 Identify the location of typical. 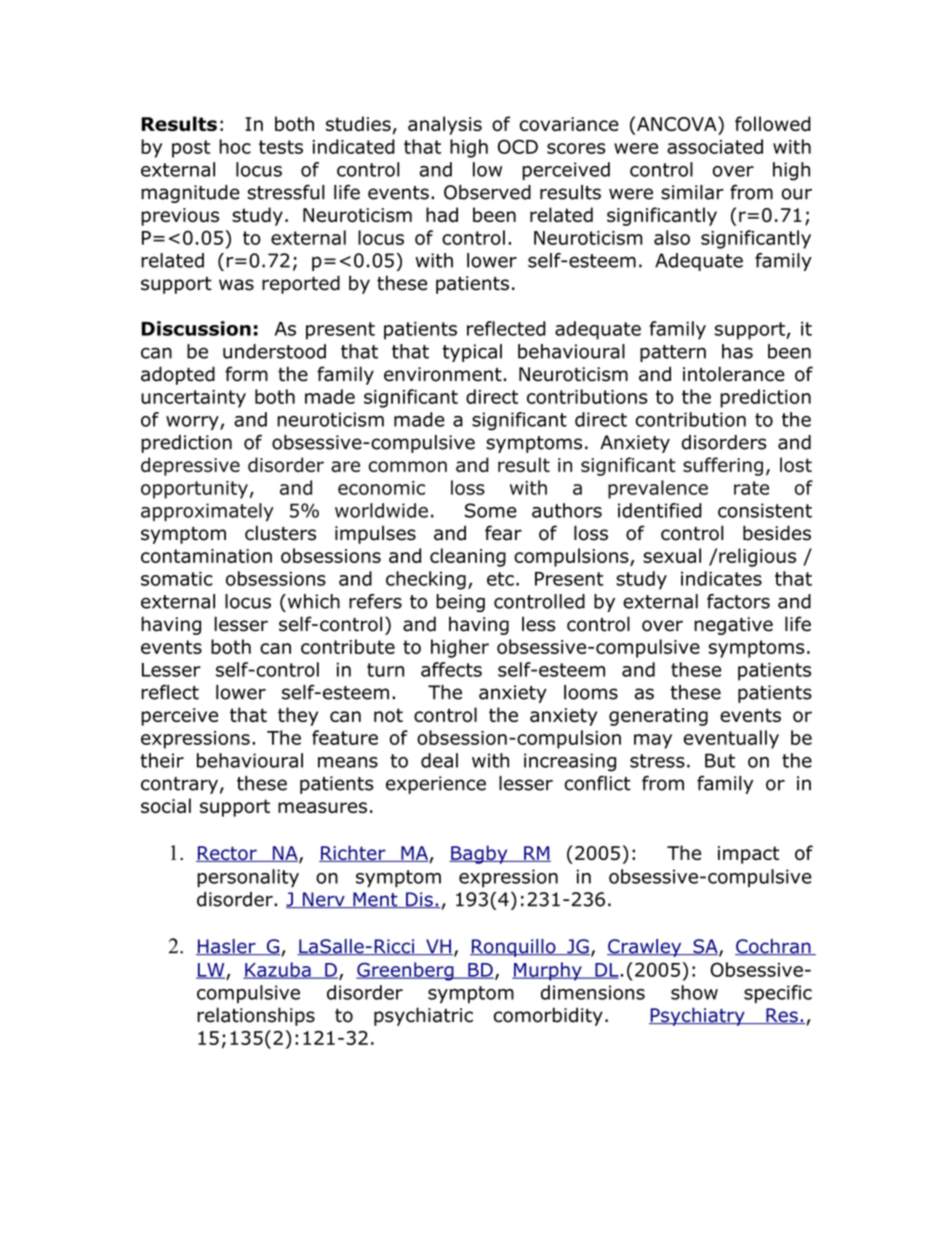
(472, 353).
